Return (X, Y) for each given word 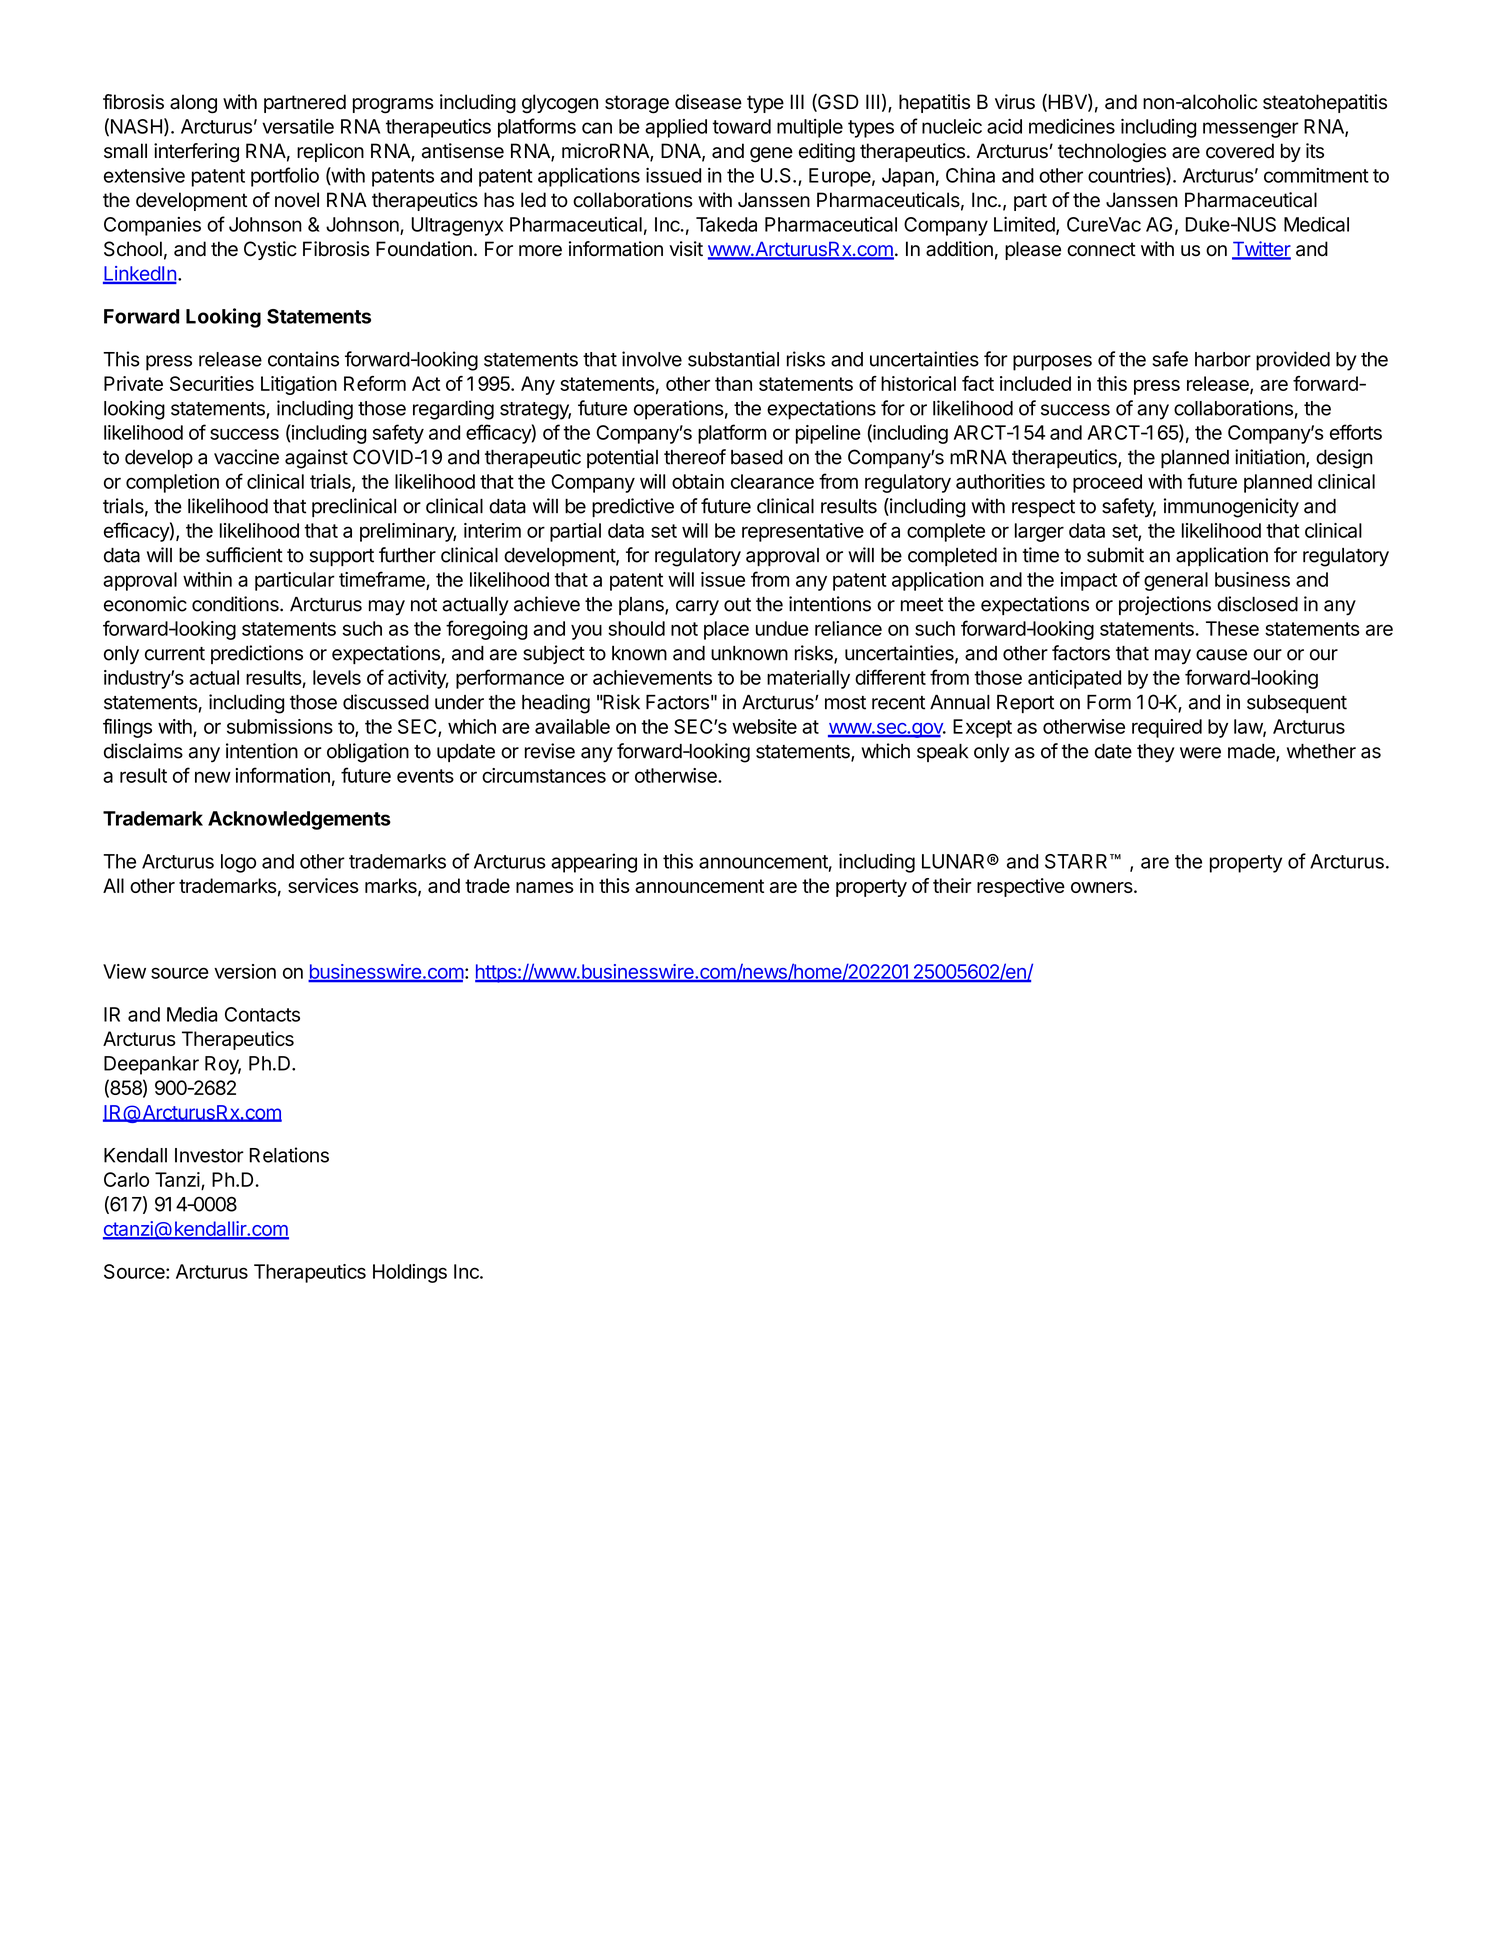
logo (238, 863)
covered (1240, 151)
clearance (772, 481)
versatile (298, 126)
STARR (1078, 861)
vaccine (246, 457)
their (952, 885)
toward (741, 126)
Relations (289, 1155)
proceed (1107, 483)
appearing (594, 863)
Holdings (410, 1273)
